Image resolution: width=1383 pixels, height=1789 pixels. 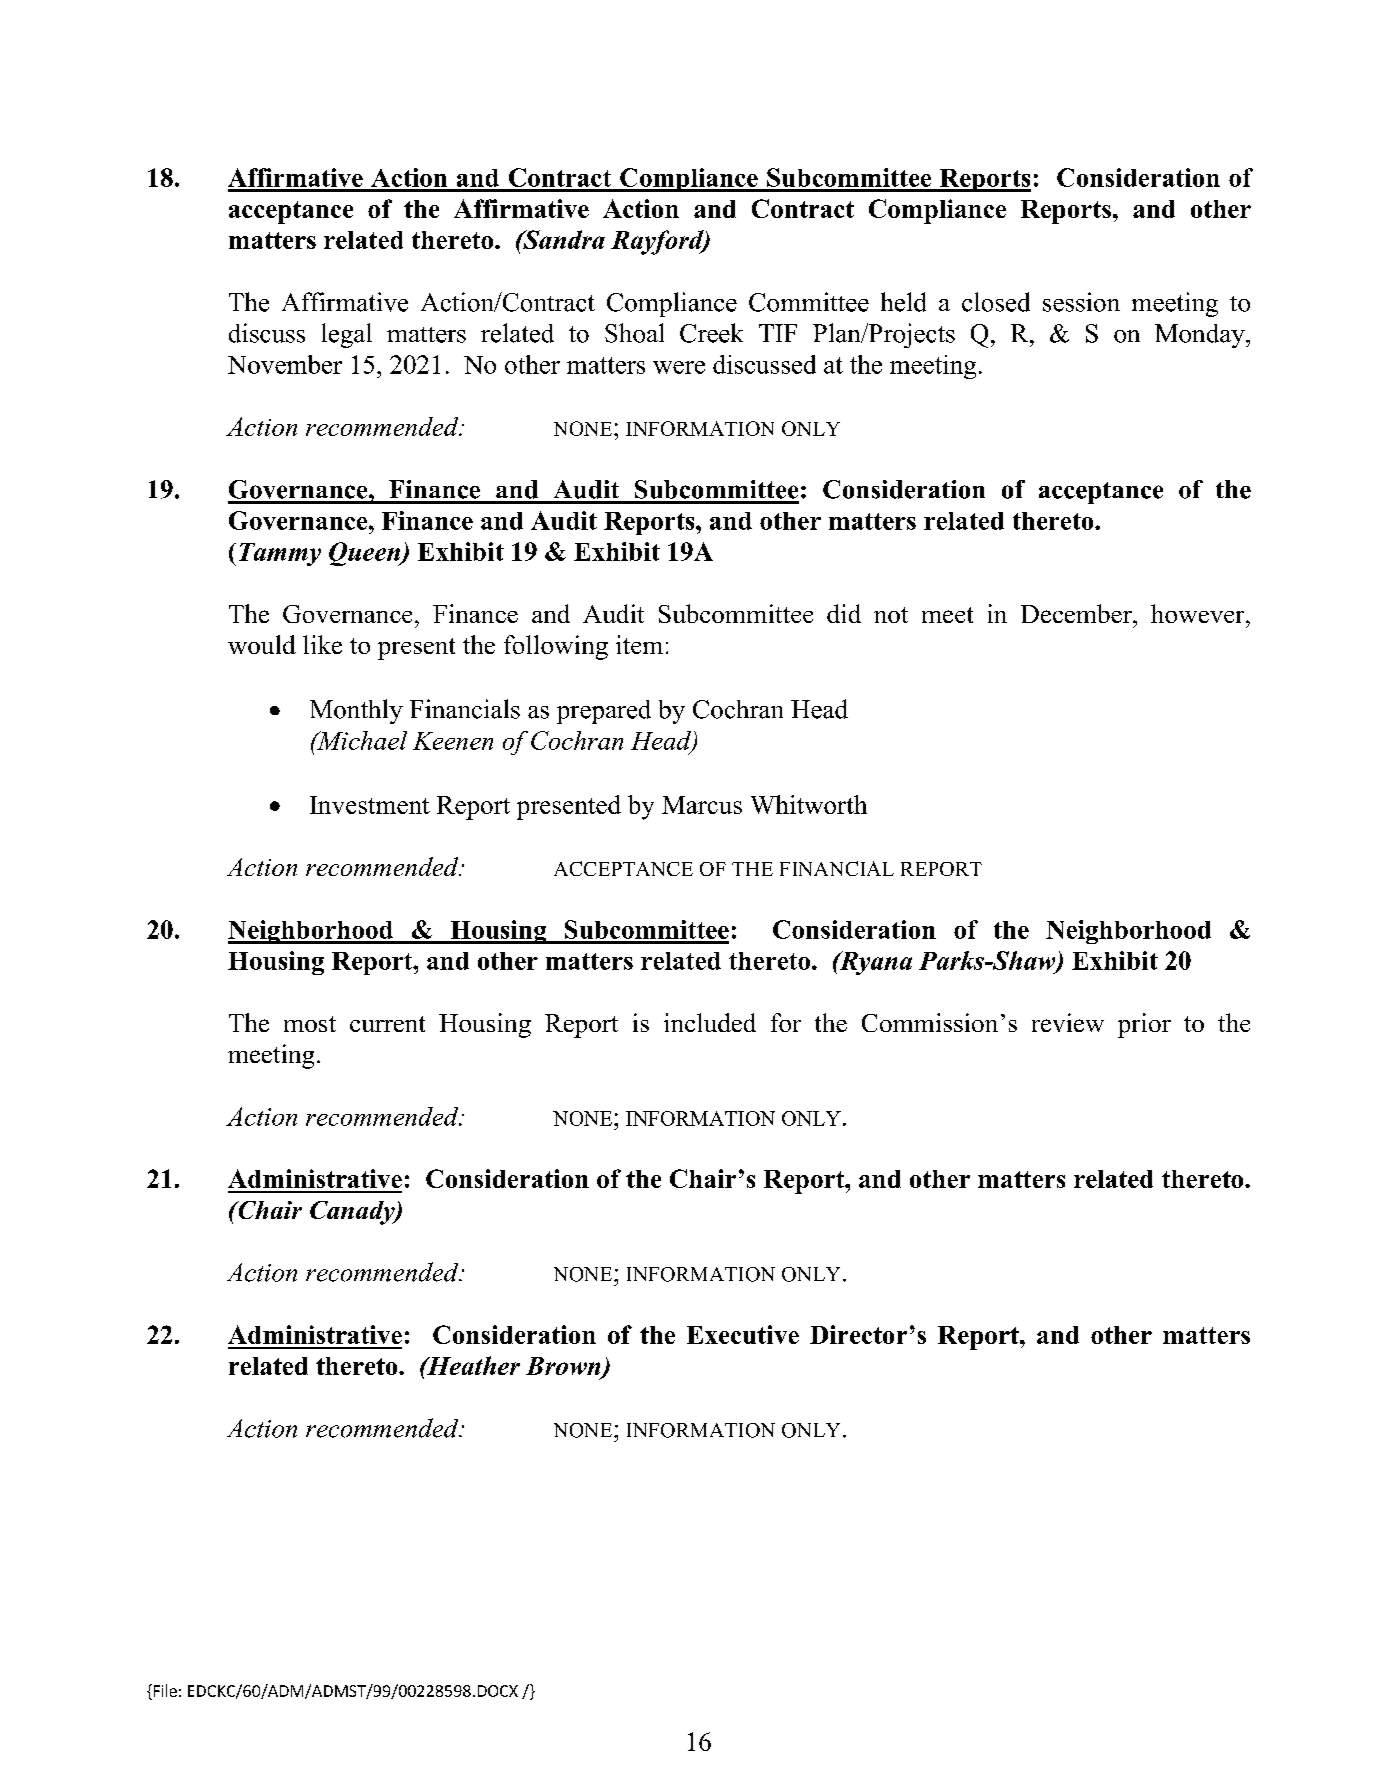 I want to click on File, so click(x=164, y=1690).
